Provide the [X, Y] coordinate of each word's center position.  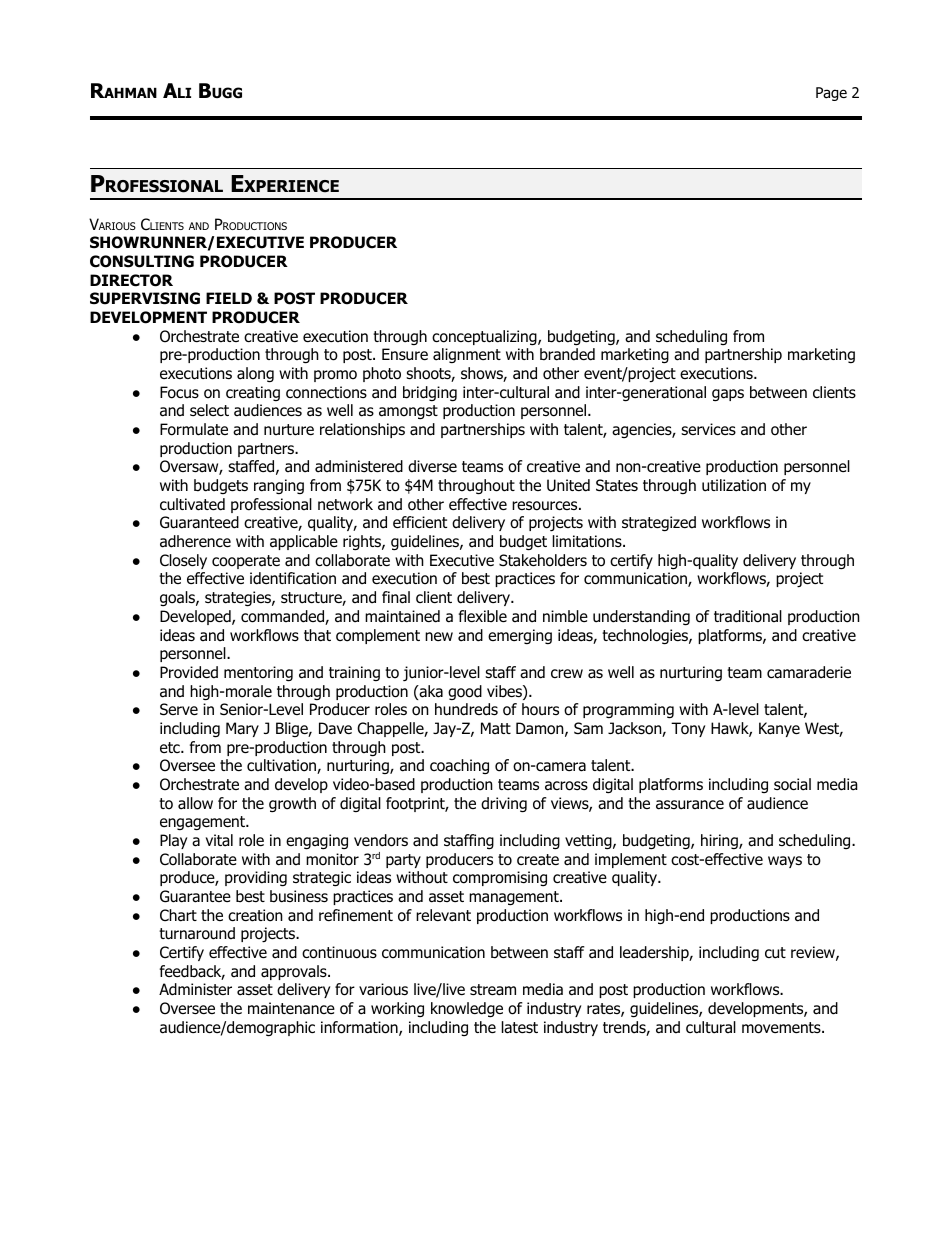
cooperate [246, 562]
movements [782, 1028]
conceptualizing [485, 338]
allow [195, 803]
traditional [748, 616]
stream [493, 990]
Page [831, 94]
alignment [467, 355]
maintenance [291, 1008]
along [255, 375]
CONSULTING [142, 261]
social [792, 784]
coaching [459, 766]
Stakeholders [543, 560]
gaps [728, 395]
